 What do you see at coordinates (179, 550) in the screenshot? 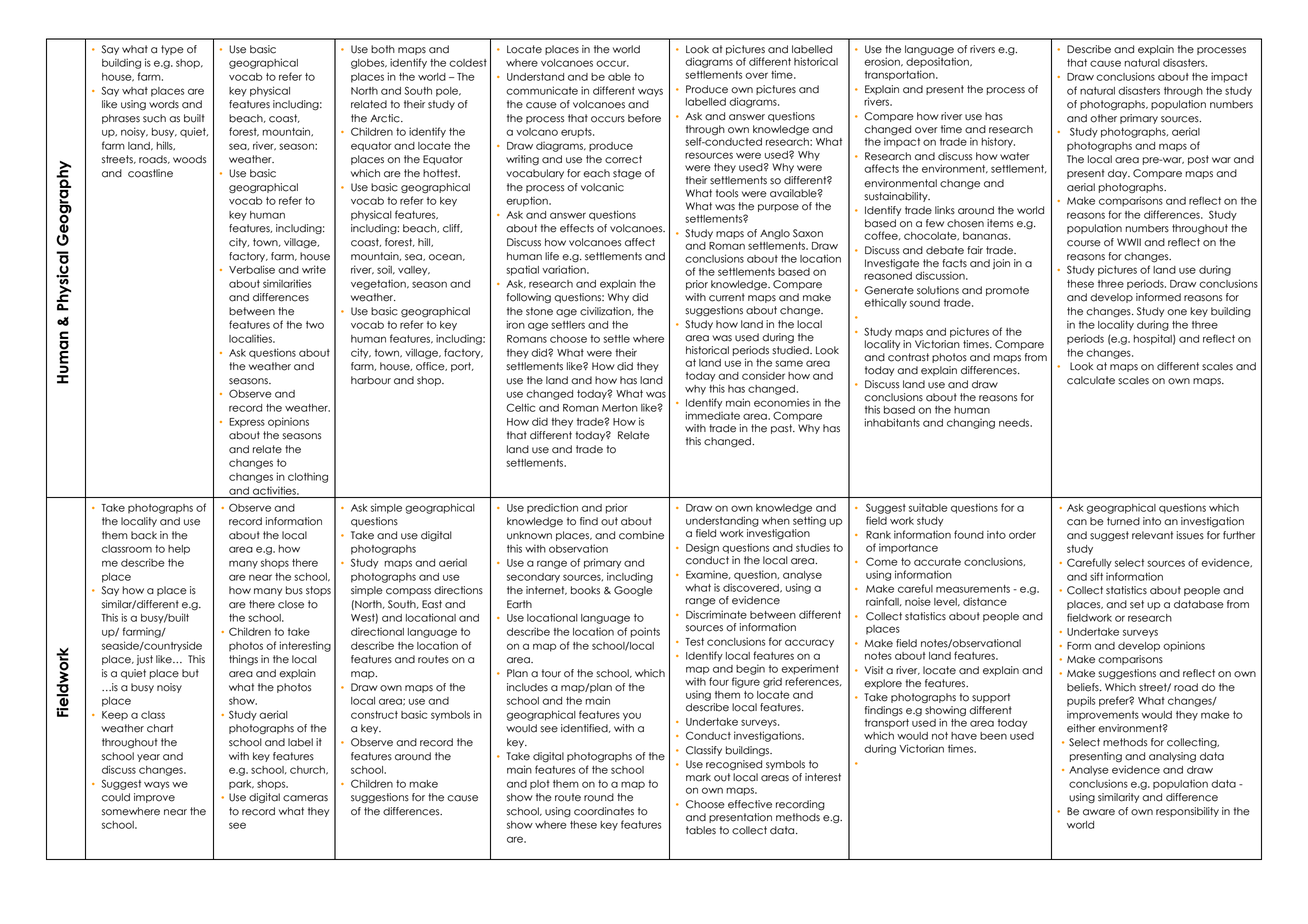
I see `help` at bounding box center [179, 550].
